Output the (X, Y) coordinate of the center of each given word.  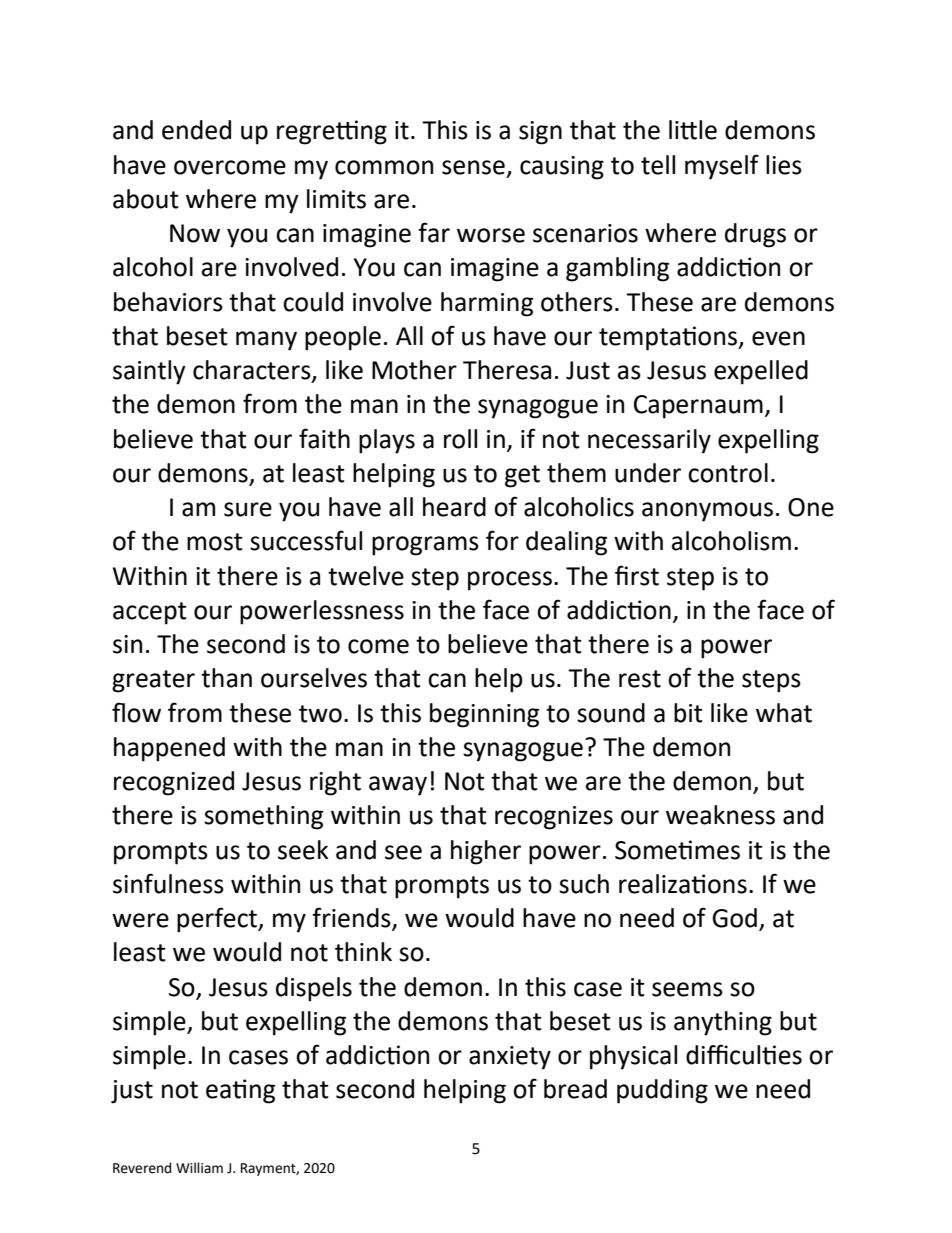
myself (722, 167)
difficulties (744, 1054)
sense (473, 167)
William (199, 1167)
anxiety (510, 1058)
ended (196, 130)
